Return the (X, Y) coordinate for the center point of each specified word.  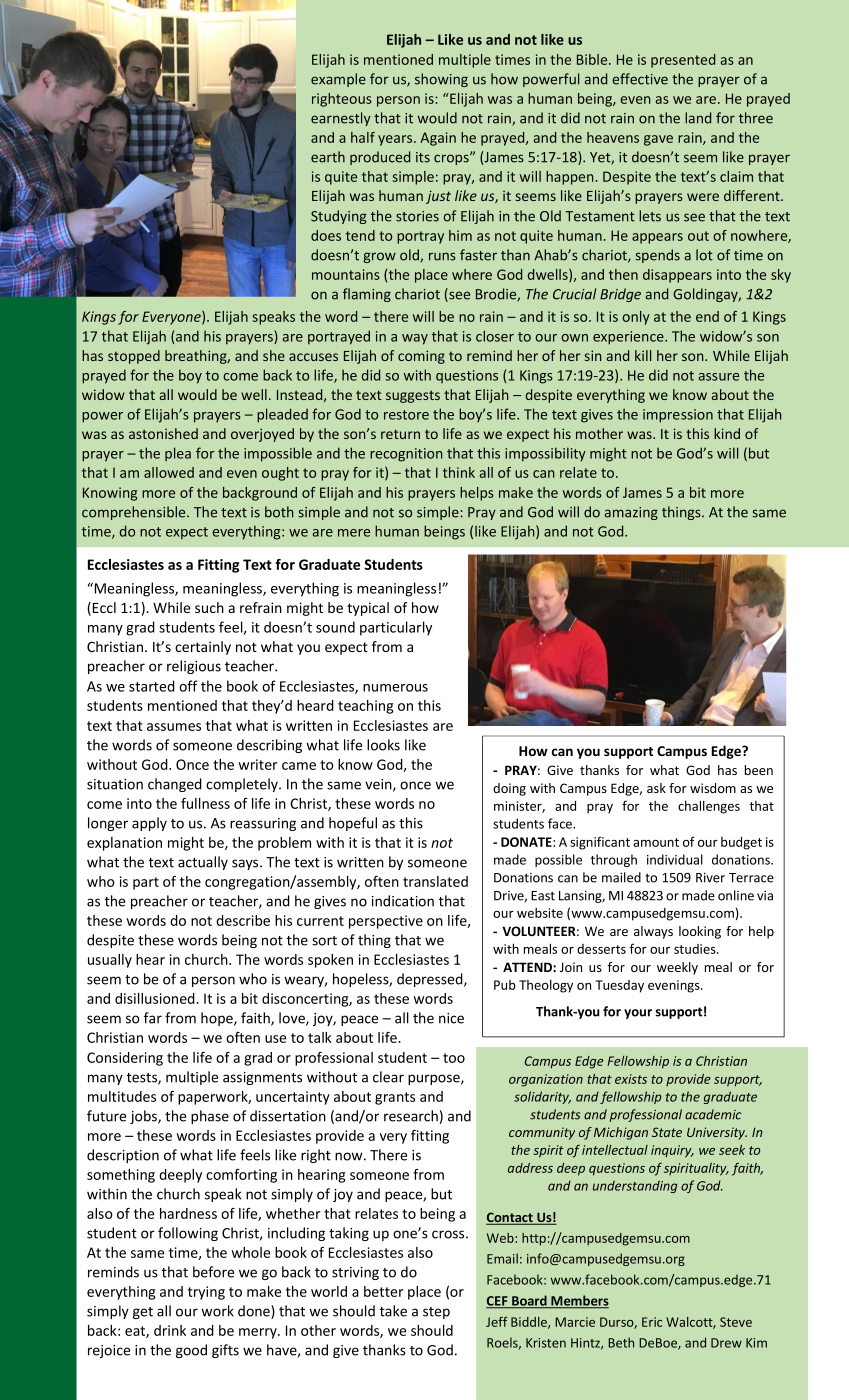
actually (203, 863)
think (459, 472)
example (338, 80)
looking (700, 932)
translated (435, 881)
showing (441, 80)
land (698, 118)
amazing (631, 513)
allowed (169, 472)
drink (170, 1330)
